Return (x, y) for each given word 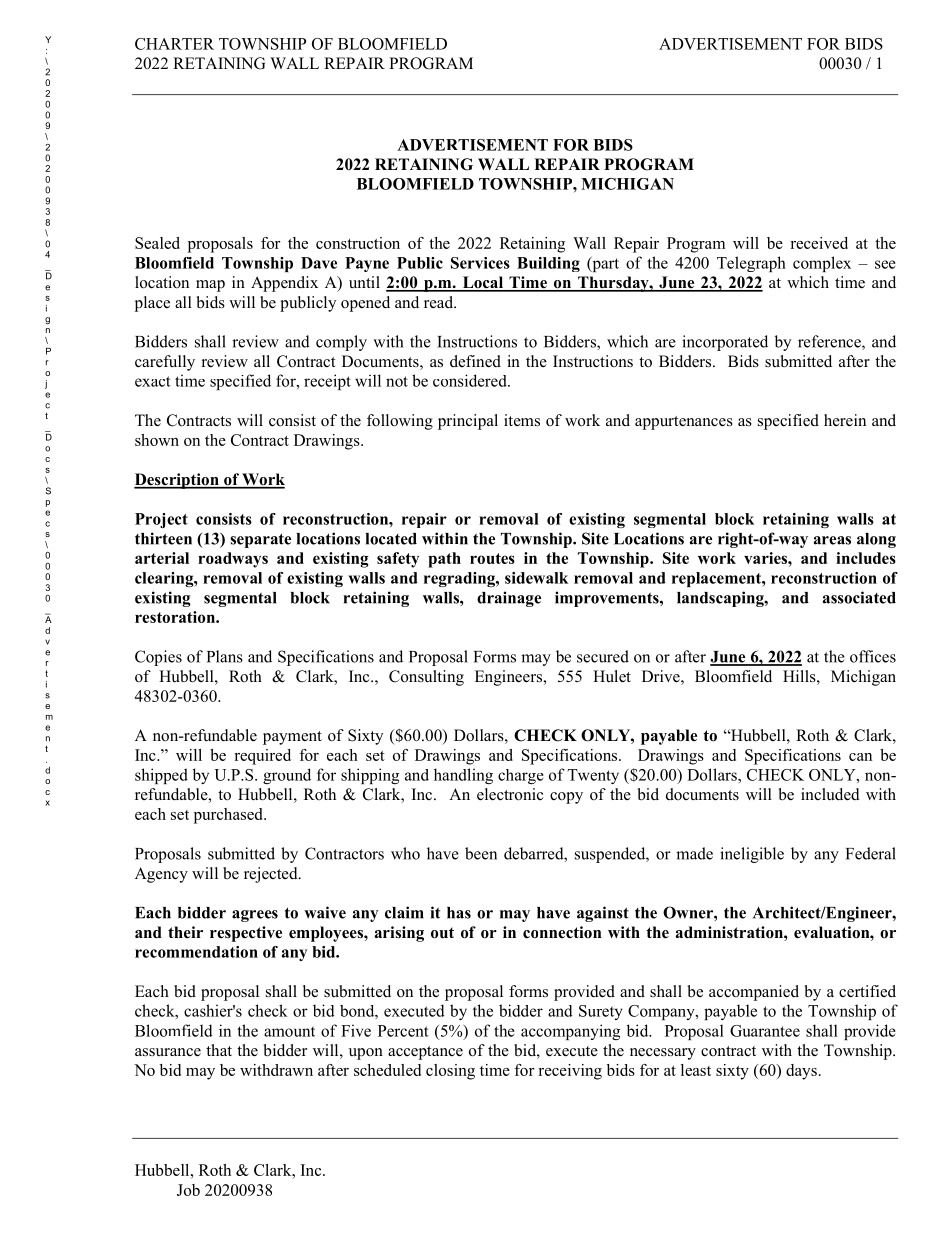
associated (859, 597)
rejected (272, 875)
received (819, 243)
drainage (509, 599)
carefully (165, 363)
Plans (225, 656)
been (481, 853)
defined (475, 361)
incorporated (725, 343)
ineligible (752, 855)
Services (480, 263)
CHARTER (174, 44)
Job (188, 1190)
